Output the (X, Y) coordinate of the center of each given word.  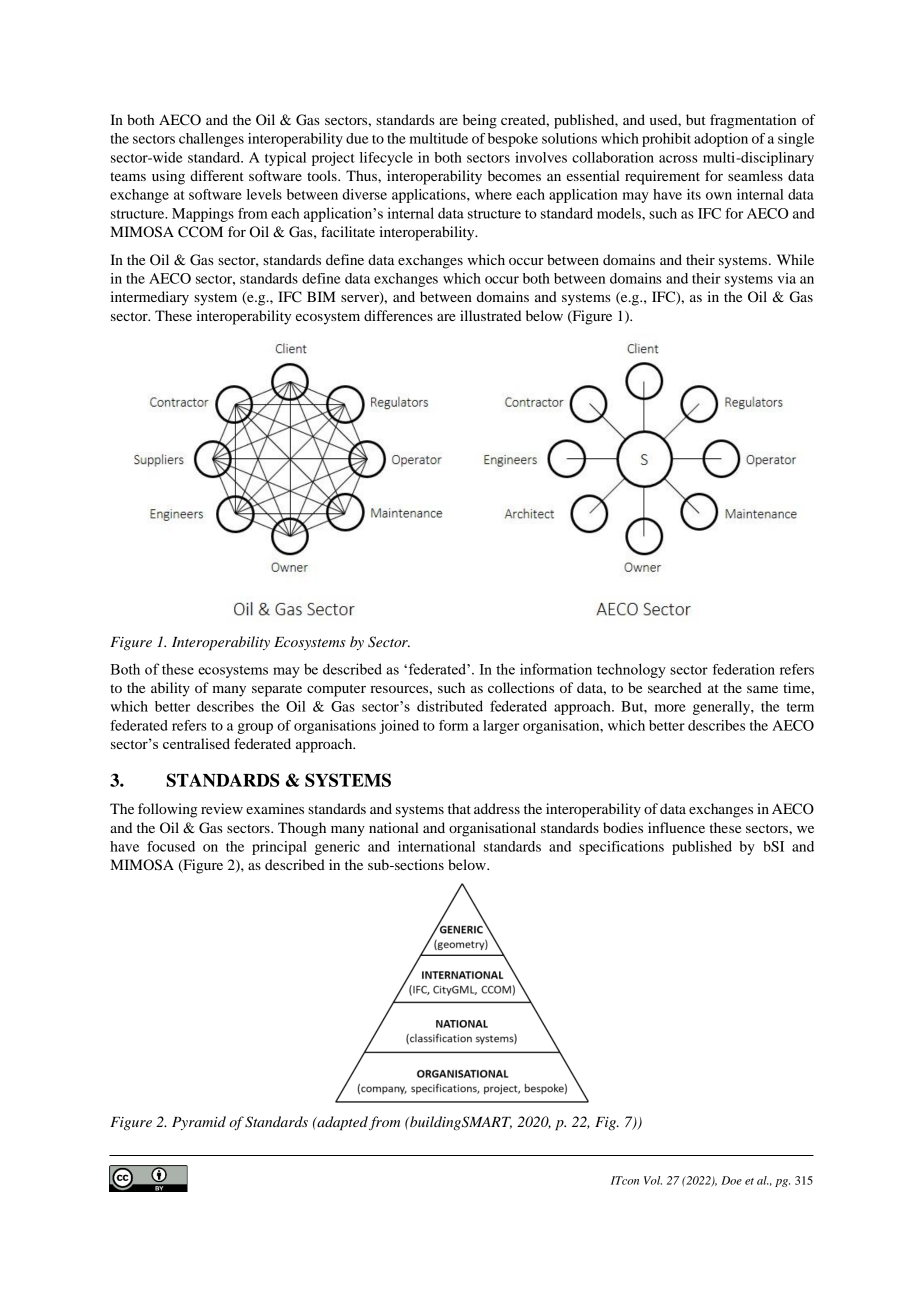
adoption (721, 140)
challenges (211, 140)
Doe (731, 1180)
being (480, 121)
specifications (621, 848)
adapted (341, 1123)
